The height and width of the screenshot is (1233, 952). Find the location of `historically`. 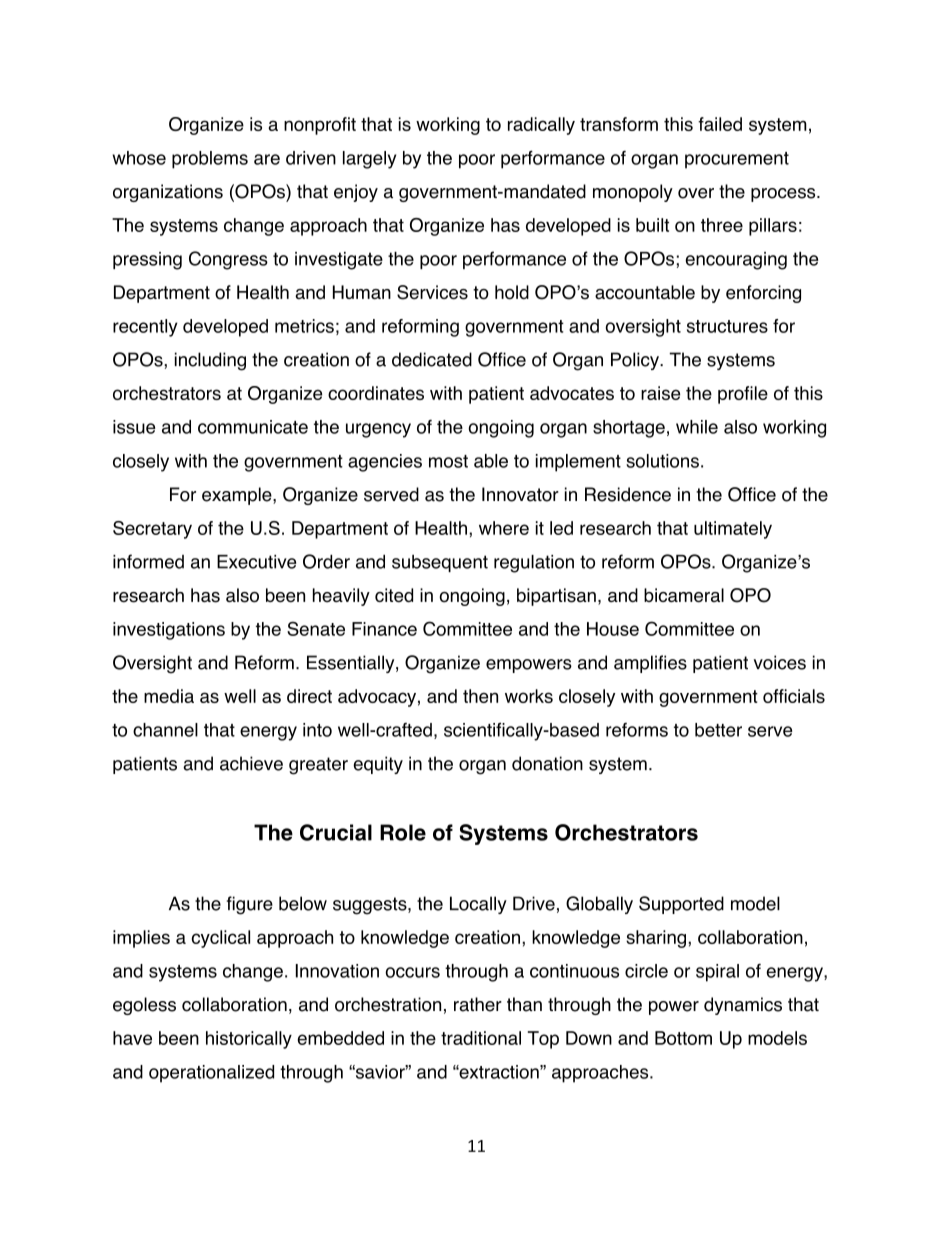

historically is located at coordinates (249, 1040).
